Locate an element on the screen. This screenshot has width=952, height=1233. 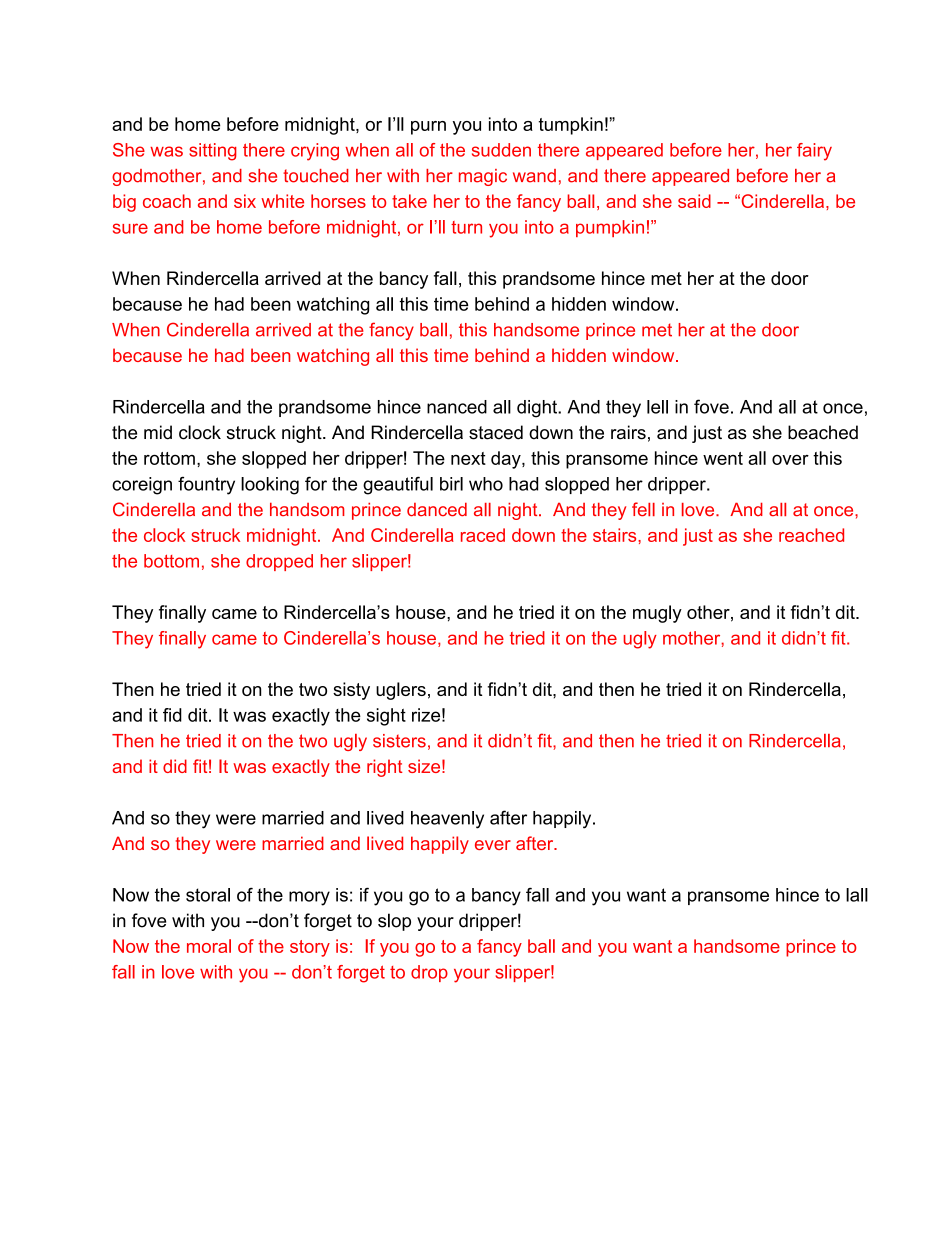
ever is located at coordinates (493, 845).
